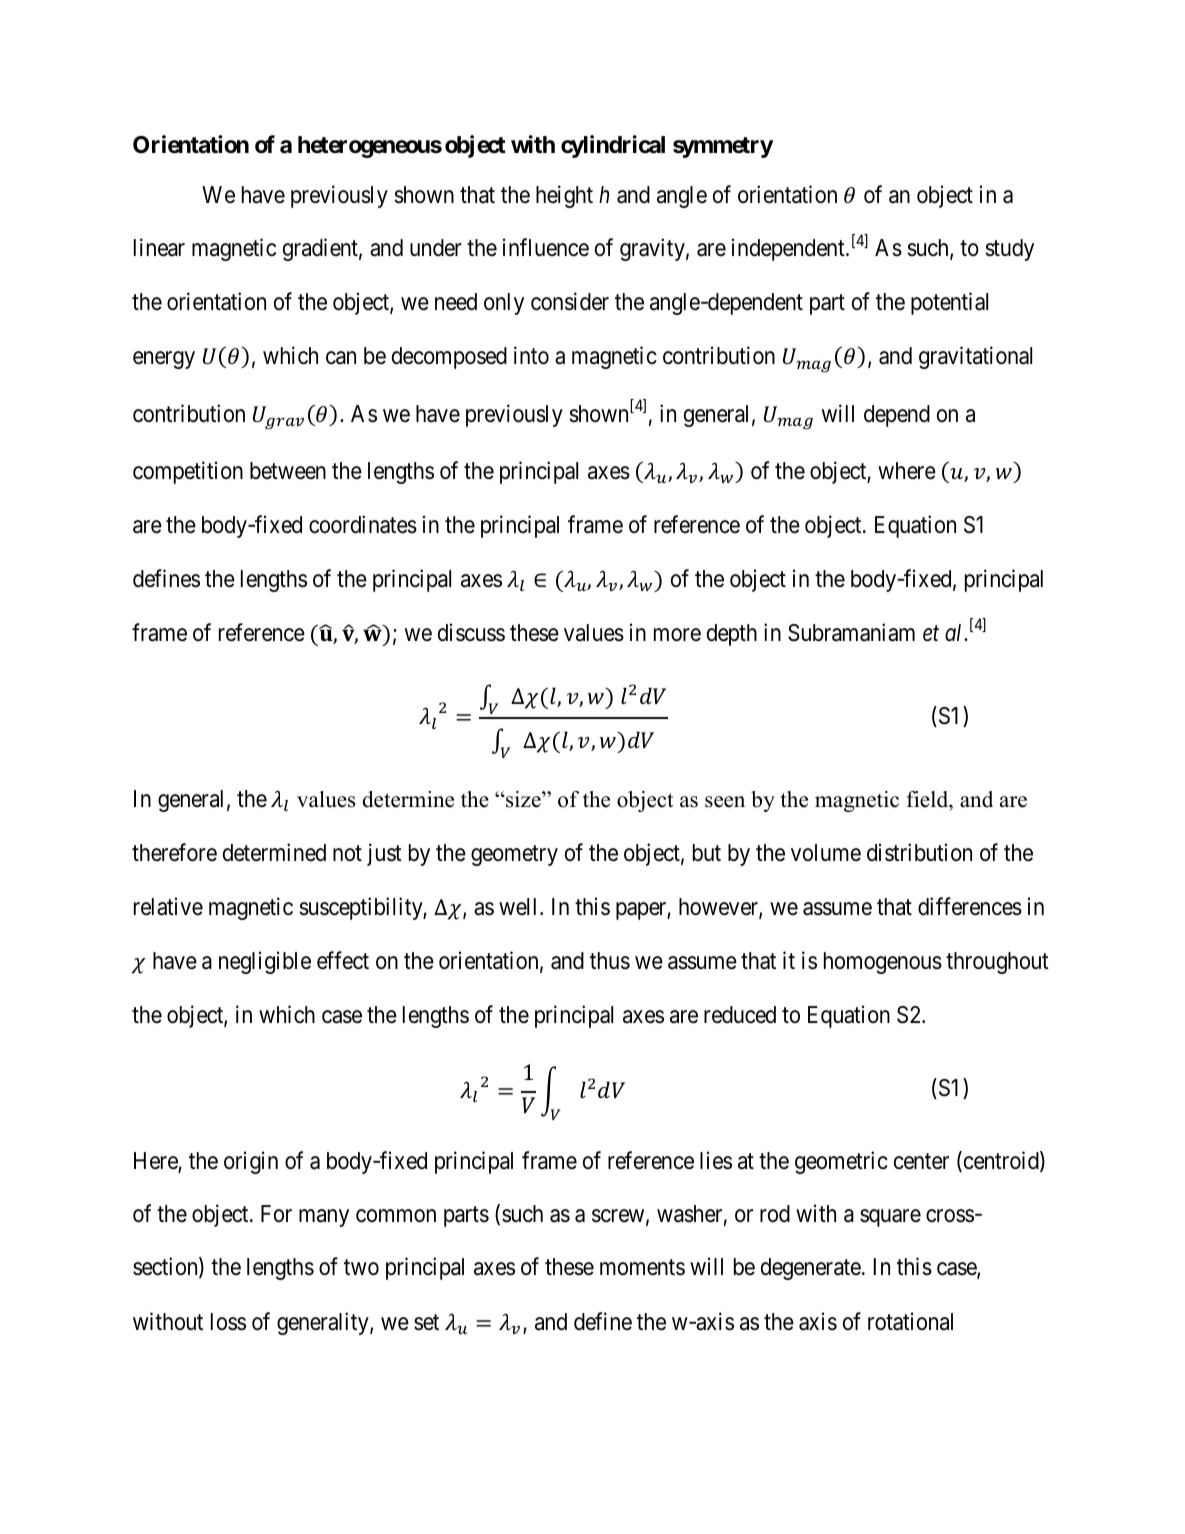 This image has width=1185, height=1534. What do you see at coordinates (159, 248) in the image?
I see `linear` at bounding box center [159, 248].
